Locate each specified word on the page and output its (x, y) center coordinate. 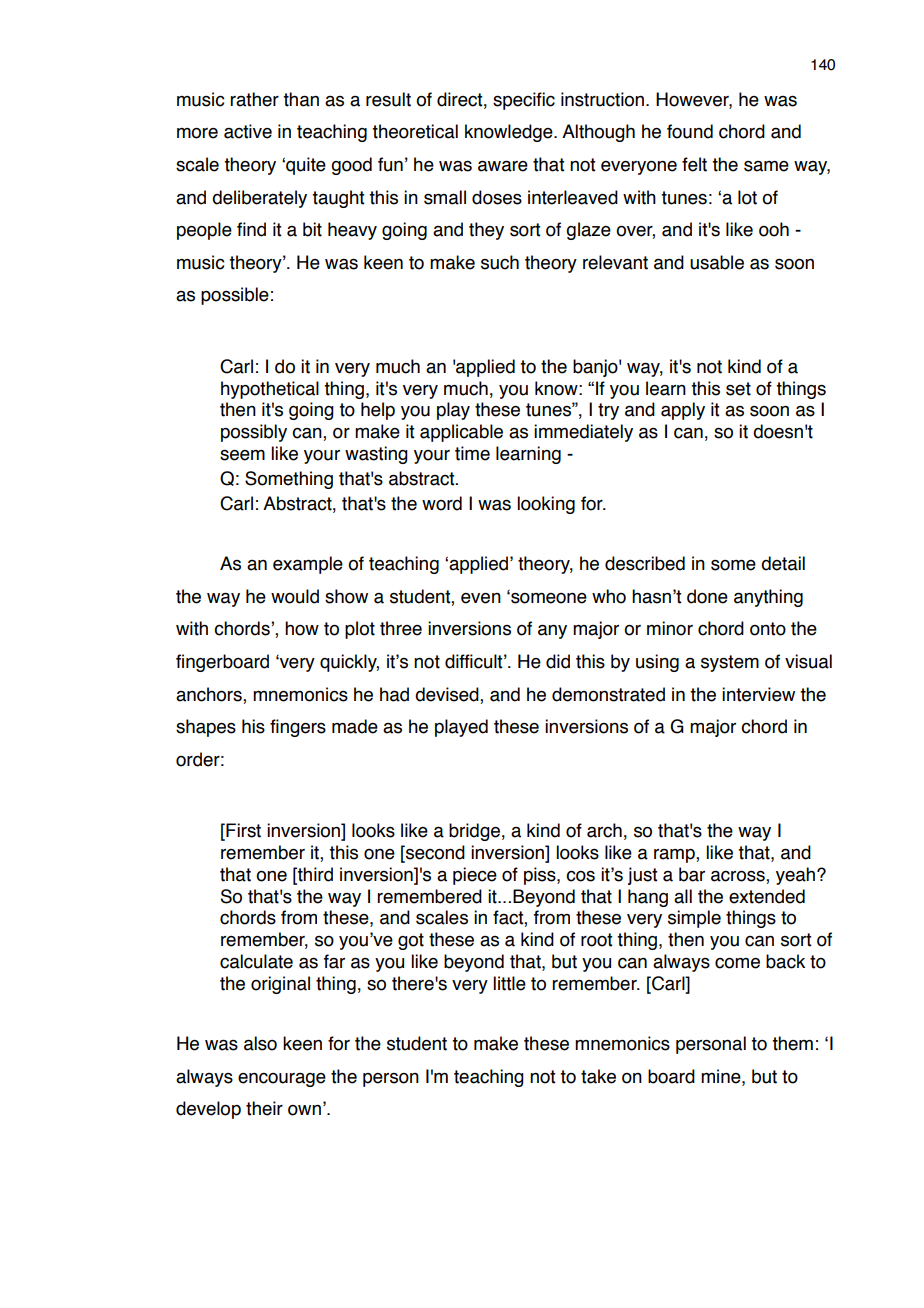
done (707, 596)
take (598, 1076)
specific (524, 101)
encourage (282, 1080)
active (248, 131)
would (295, 596)
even (481, 598)
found (690, 131)
